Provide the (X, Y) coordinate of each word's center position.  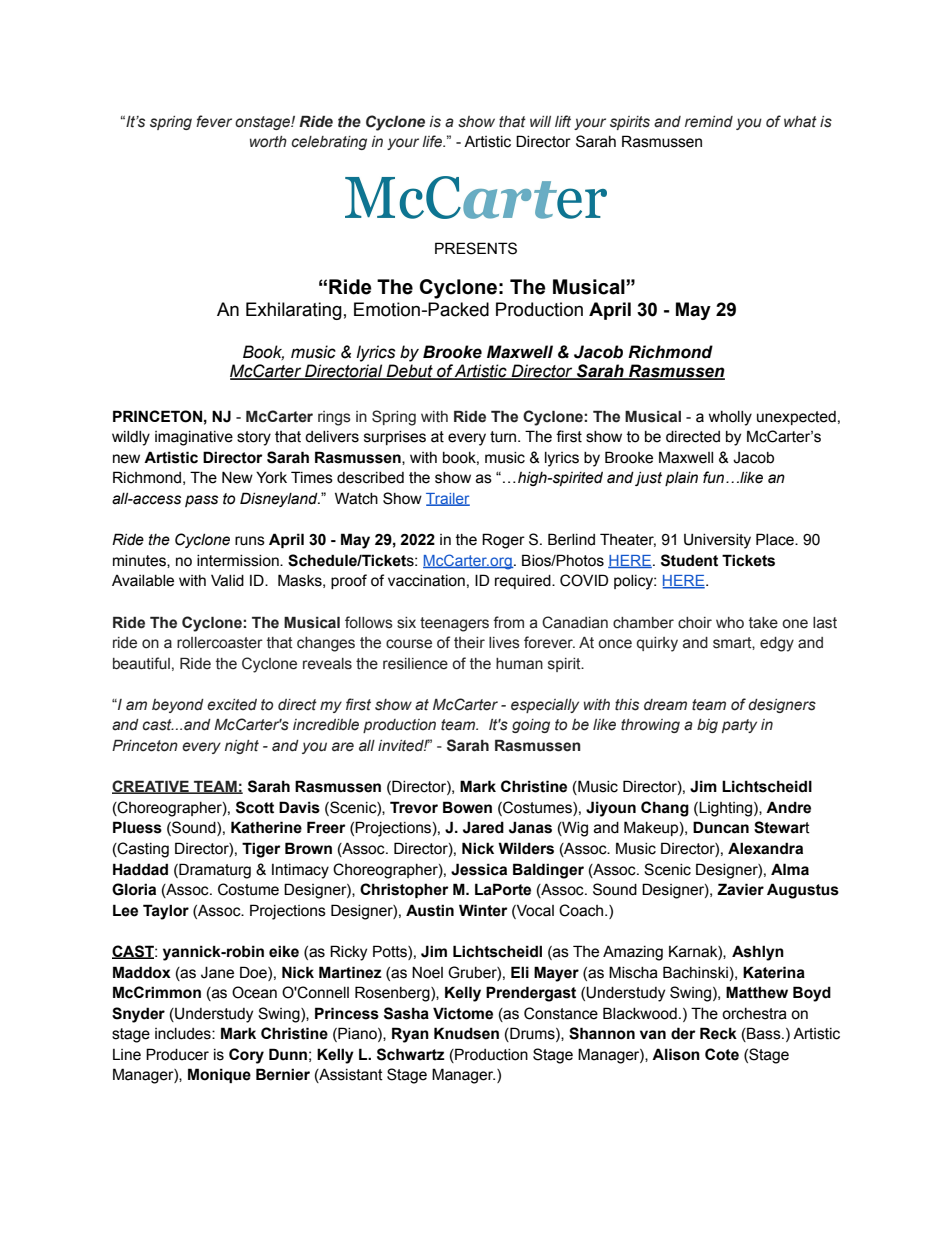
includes (184, 1034)
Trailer (448, 499)
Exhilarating (294, 311)
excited (232, 705)
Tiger (261, 850)
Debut (410, 372)
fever (214, 121)
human (519, 664)
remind (709, 122)
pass (201, 501)
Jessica (479, 869)
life (433, 141)
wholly (730, 418)
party (739, 726)
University (717, 541)
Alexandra (765, 848)
